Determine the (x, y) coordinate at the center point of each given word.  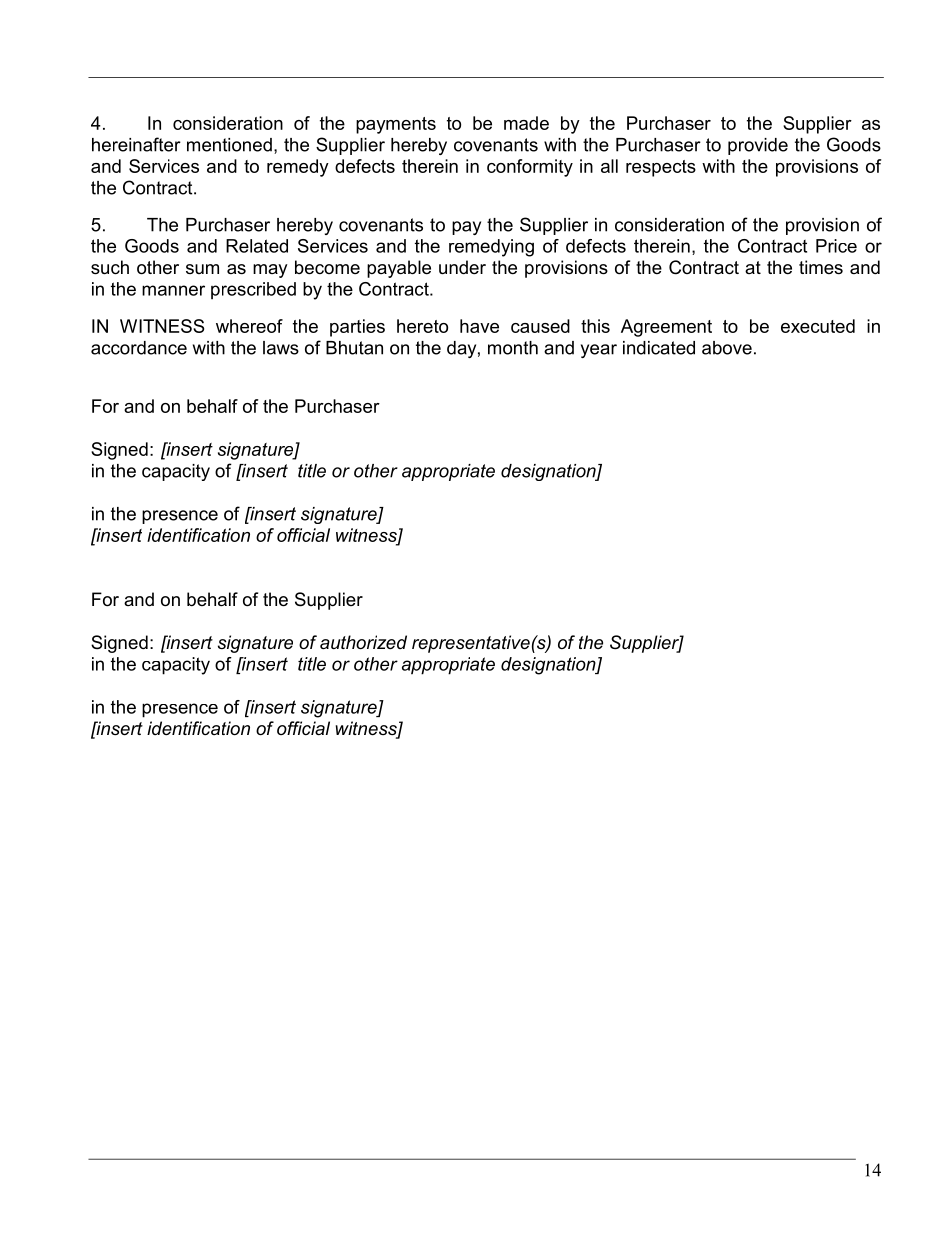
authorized (363, 642)
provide (758, 146)
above (727, 348)
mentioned (229, 145)
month (513, 348)
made (526, 123)
